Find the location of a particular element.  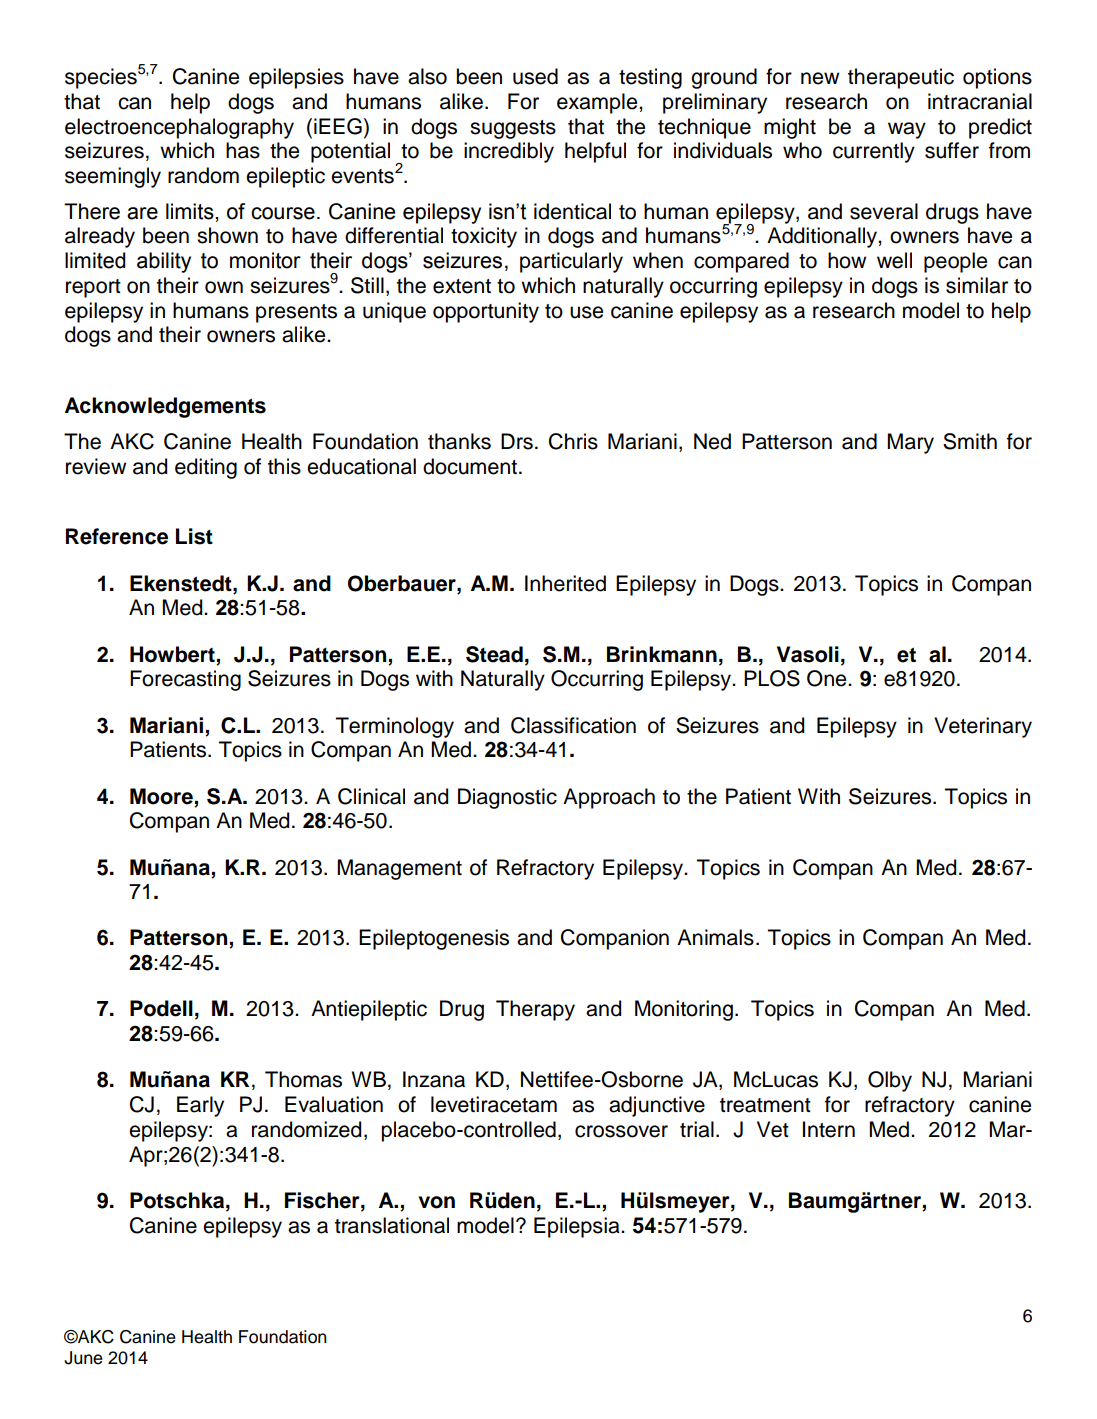

List is located at coordinates (194, 536).
